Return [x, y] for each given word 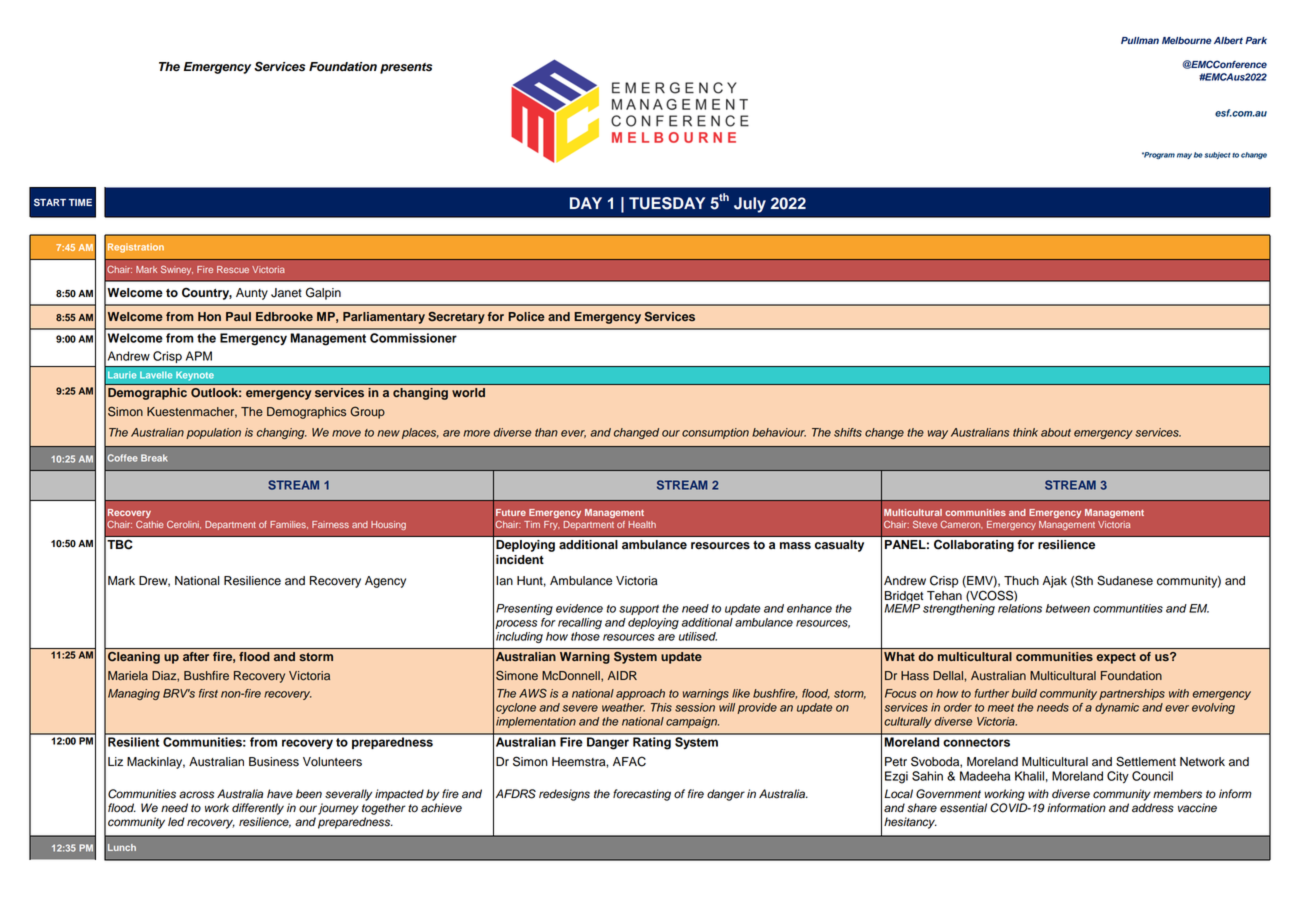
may [1184, 156]
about [1056, 432]
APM [199, 356]
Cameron [961, 525]
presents [406, 68]
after [196, 656]
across [196, 795]
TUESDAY [667, 203]
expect [1116, 658]
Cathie [149, 524]
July [750, 205]
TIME [80, 202]
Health [642, 524]
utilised [698, 636]
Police [526, 316]
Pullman [1140, 40]
